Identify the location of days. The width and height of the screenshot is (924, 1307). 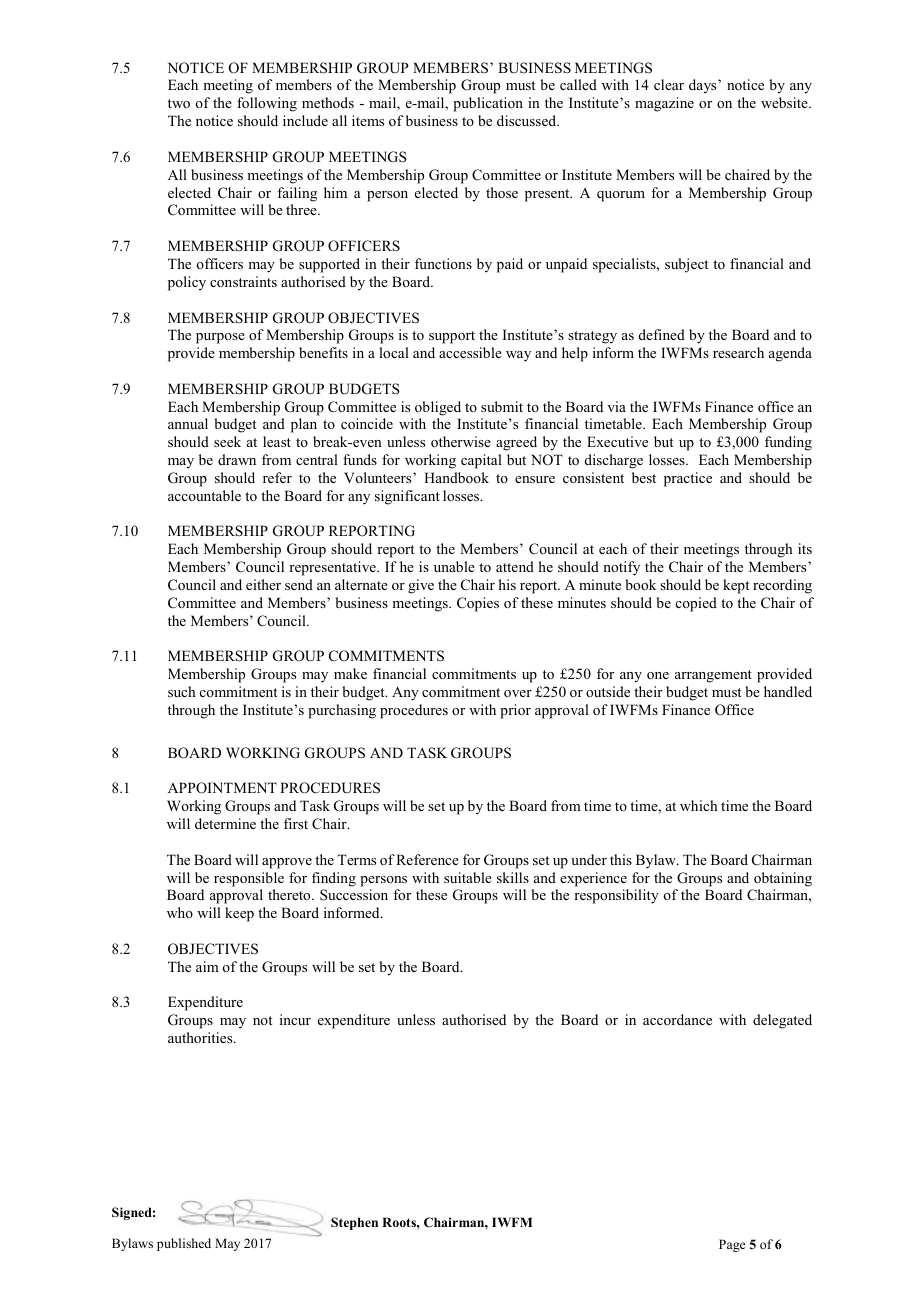
(704, 86).
